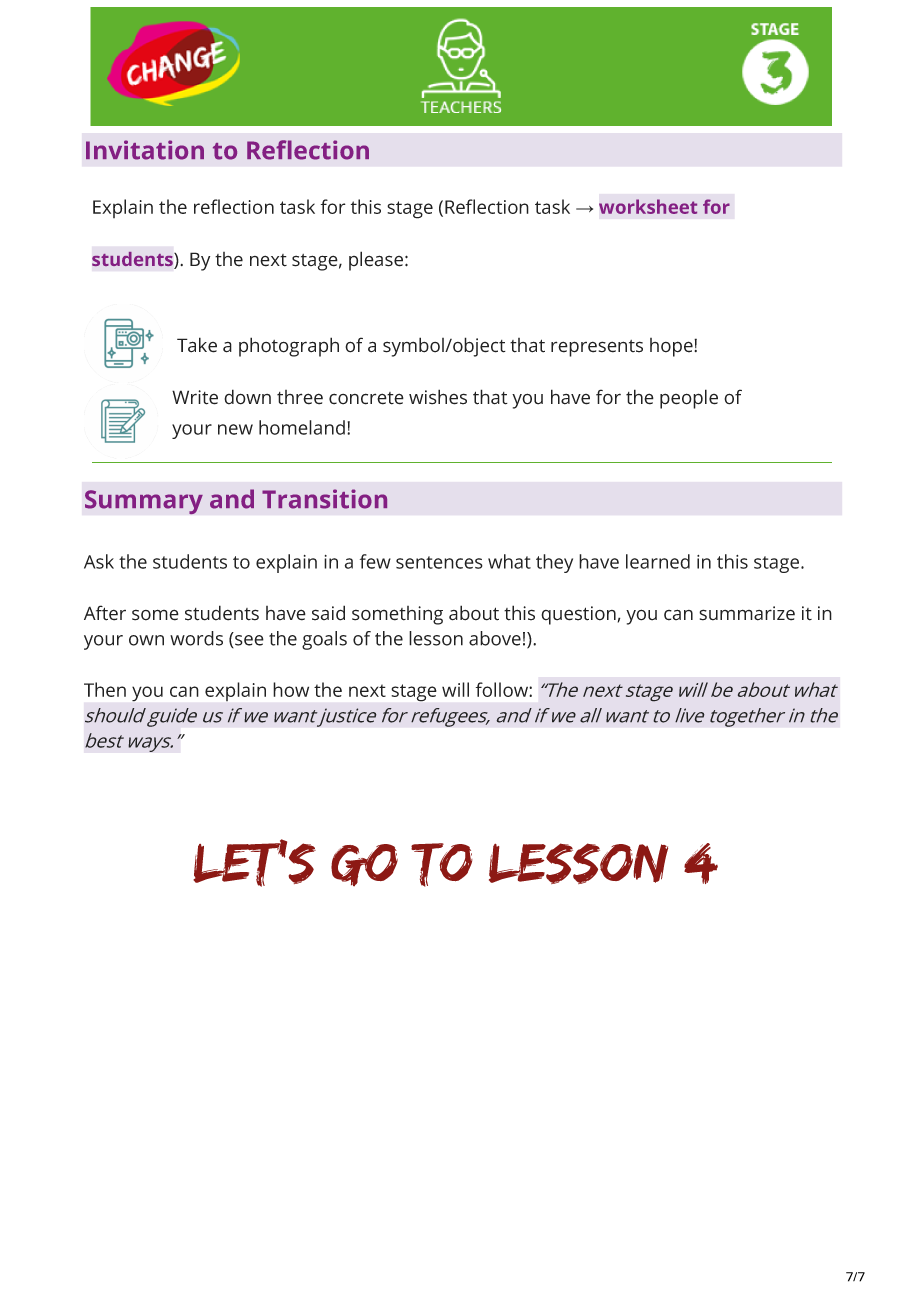  I want to click on hope, so click(672, 347).
